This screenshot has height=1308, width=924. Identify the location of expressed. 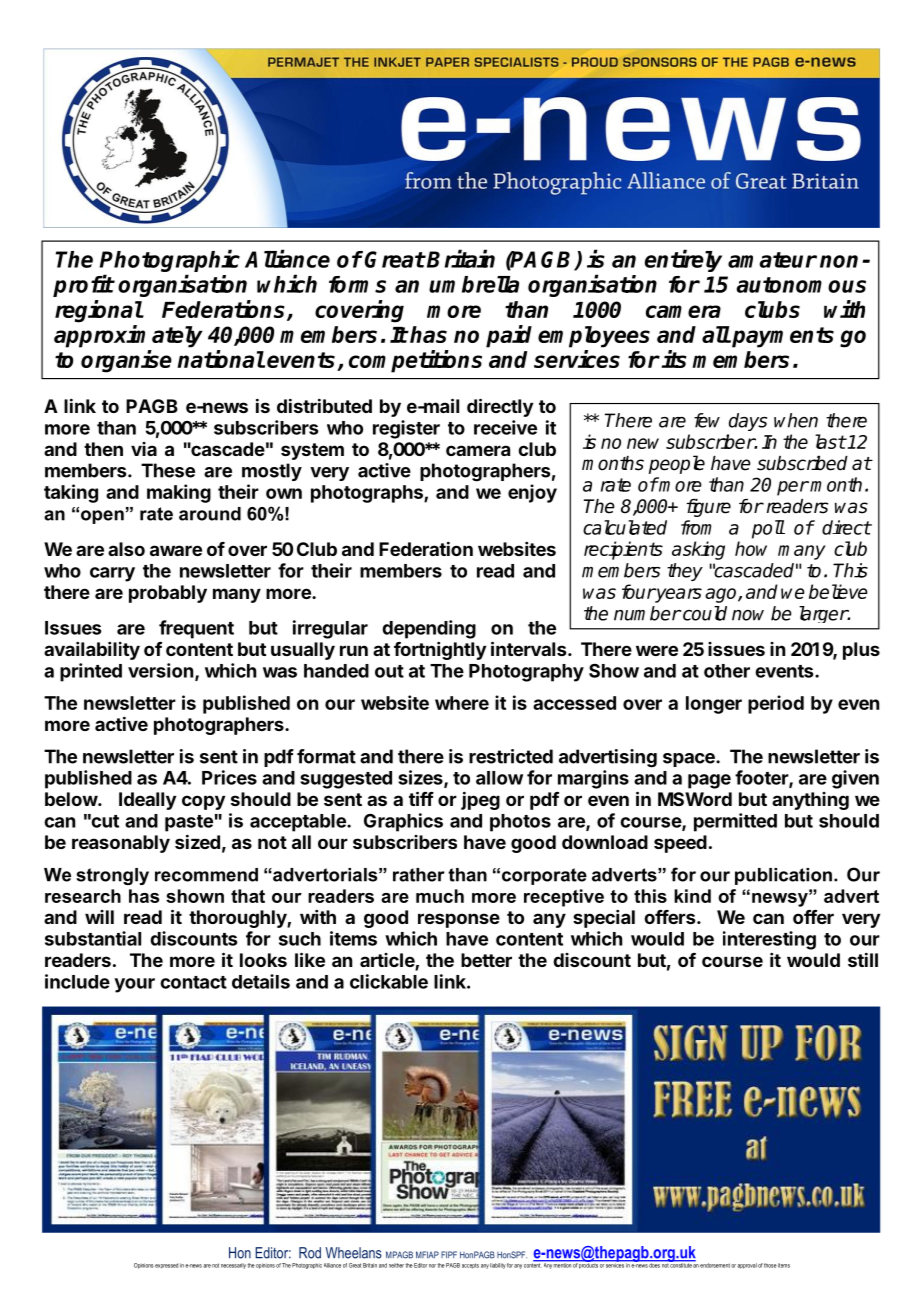
(166, 1265).
